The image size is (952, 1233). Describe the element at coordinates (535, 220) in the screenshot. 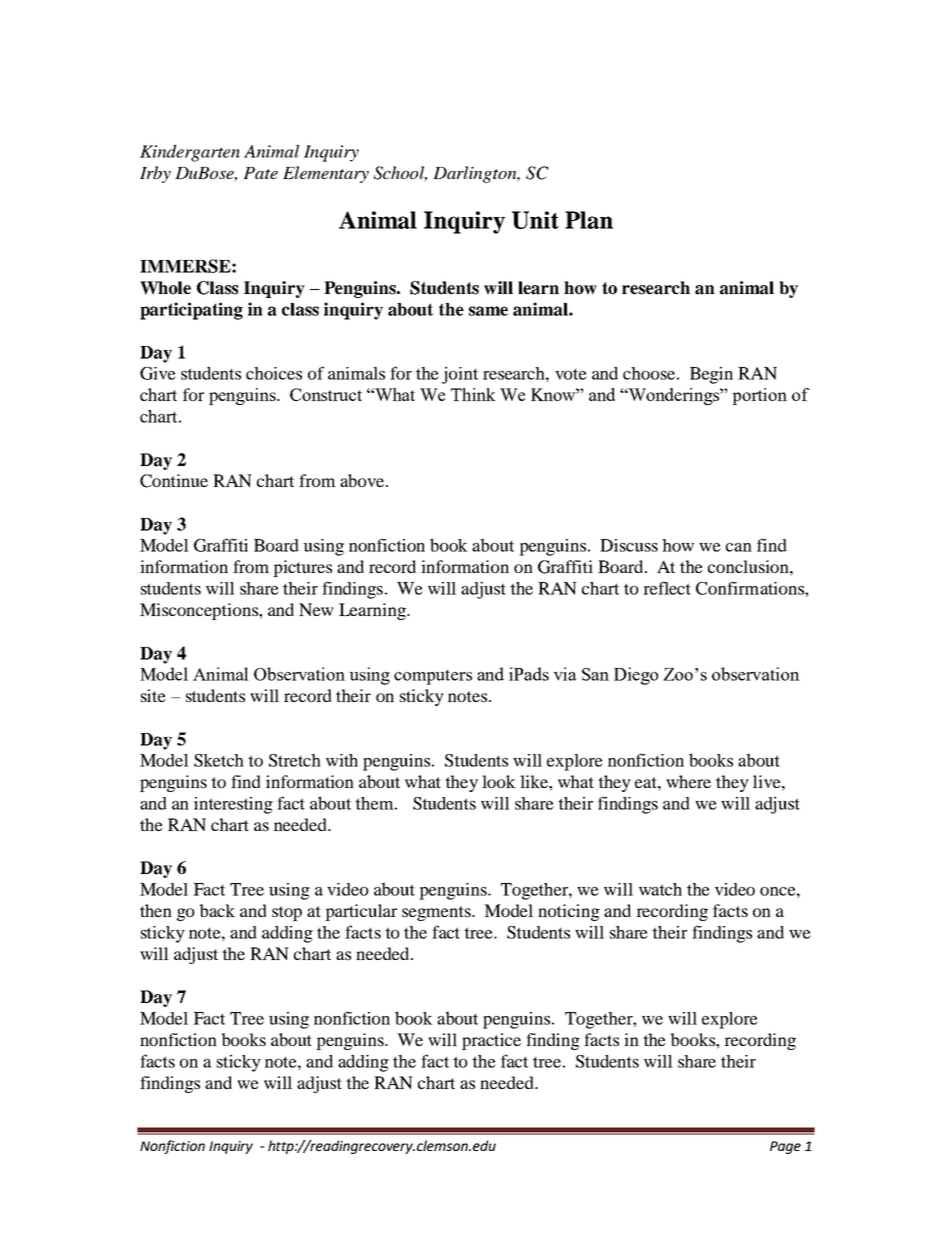

I see `Unit` at that location.
